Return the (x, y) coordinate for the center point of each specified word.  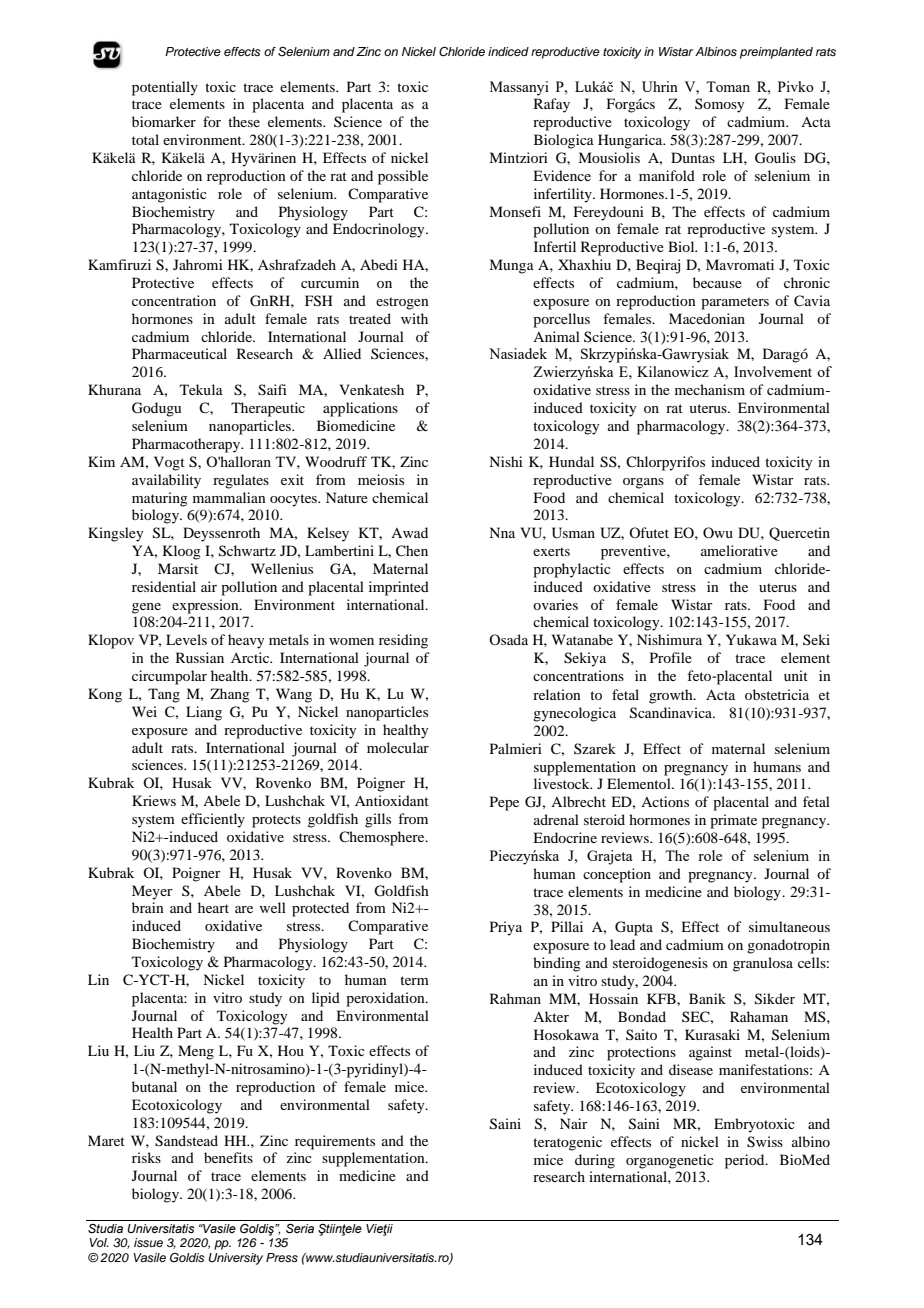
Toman (728, 86)
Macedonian (707, 318)
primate (733, 821)
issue (148, 1242)
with (414, 318)
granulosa (763, 964)
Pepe (504, 803)
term (414, 980)
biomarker (164, 121)
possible (403, 177)
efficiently (213, 820)
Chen (412, 551)
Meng (196, 1052)
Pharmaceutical (179, 353)
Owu (718, 532)
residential (164, 586)
